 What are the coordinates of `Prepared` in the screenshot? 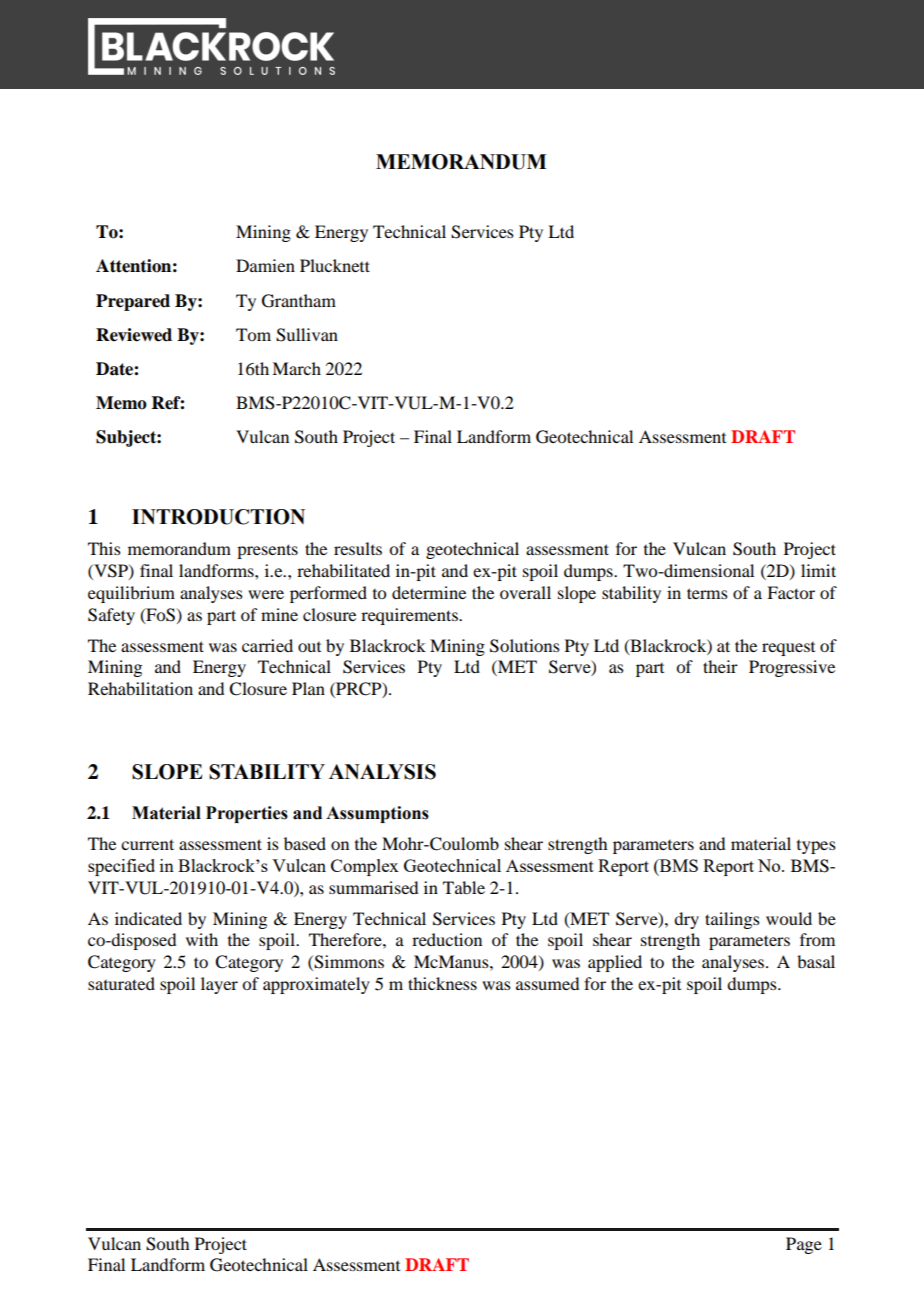 It's located at (133, 302).
